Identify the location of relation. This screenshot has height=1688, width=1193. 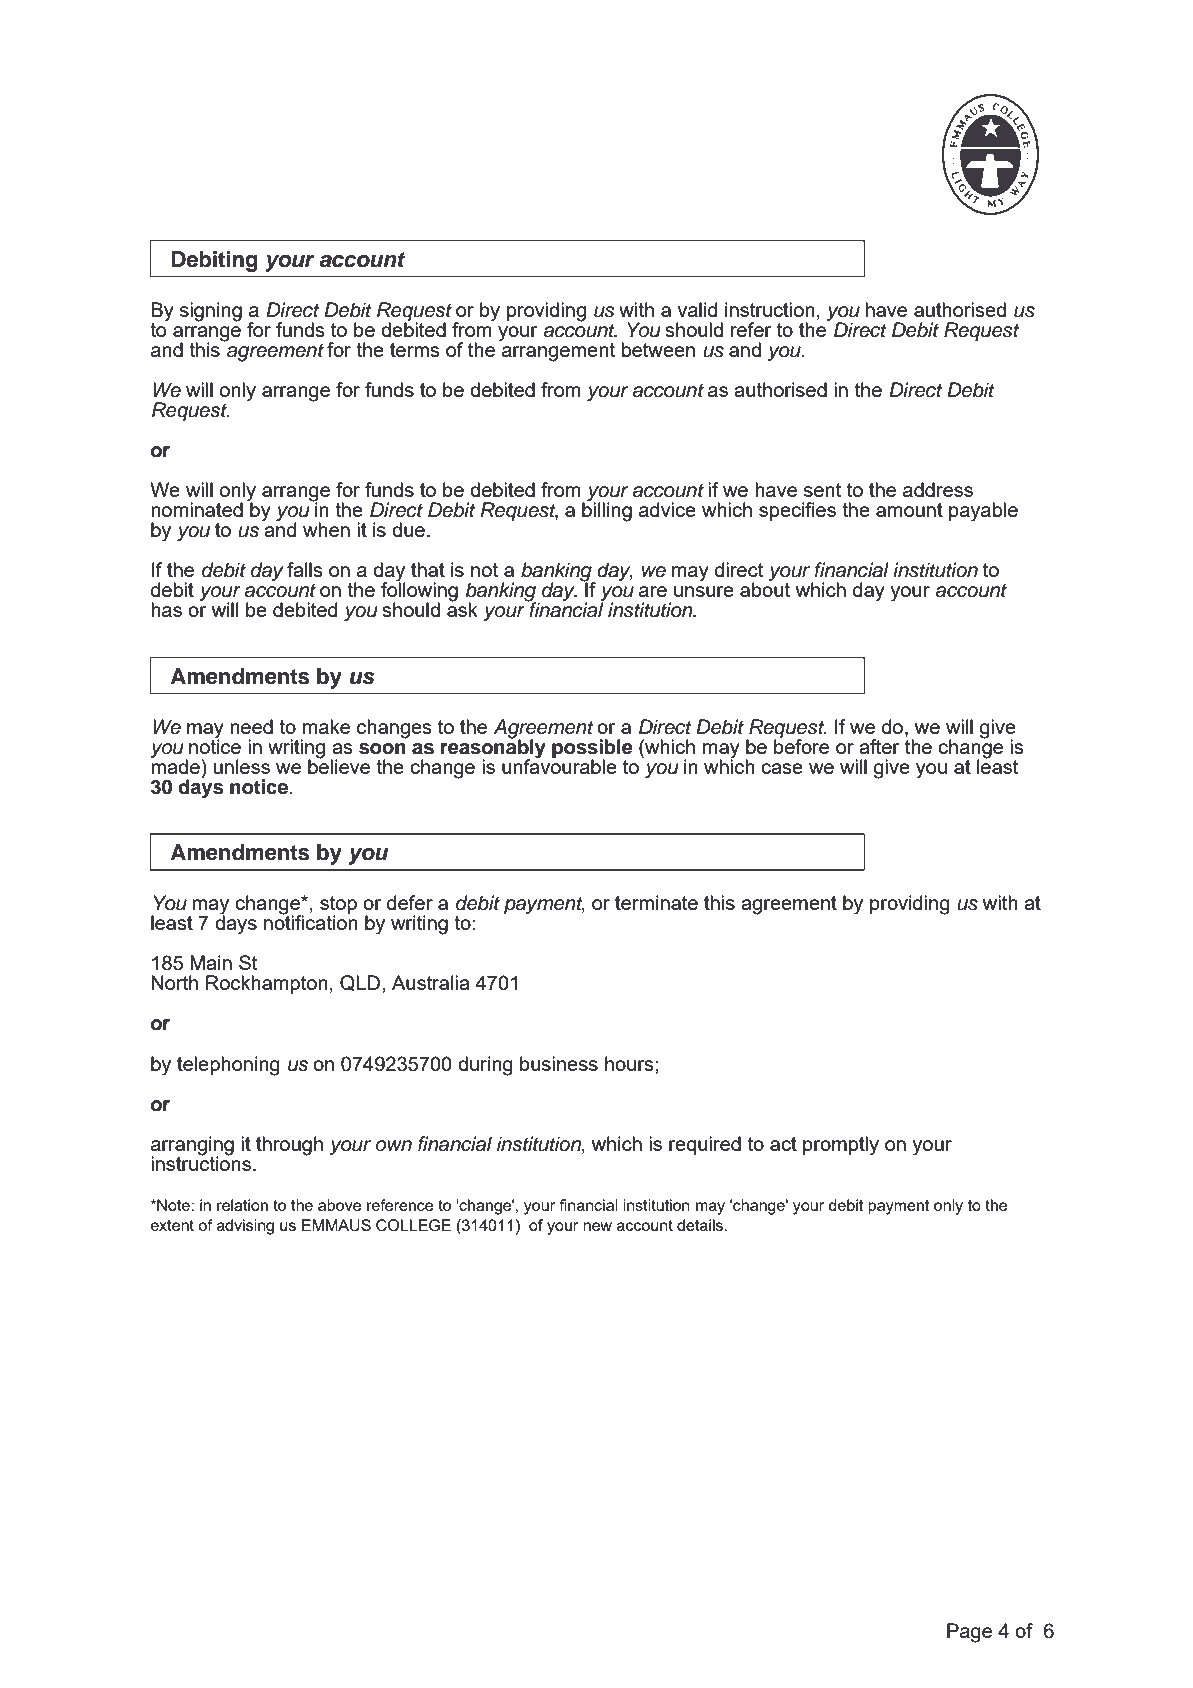
(242, 1205).
